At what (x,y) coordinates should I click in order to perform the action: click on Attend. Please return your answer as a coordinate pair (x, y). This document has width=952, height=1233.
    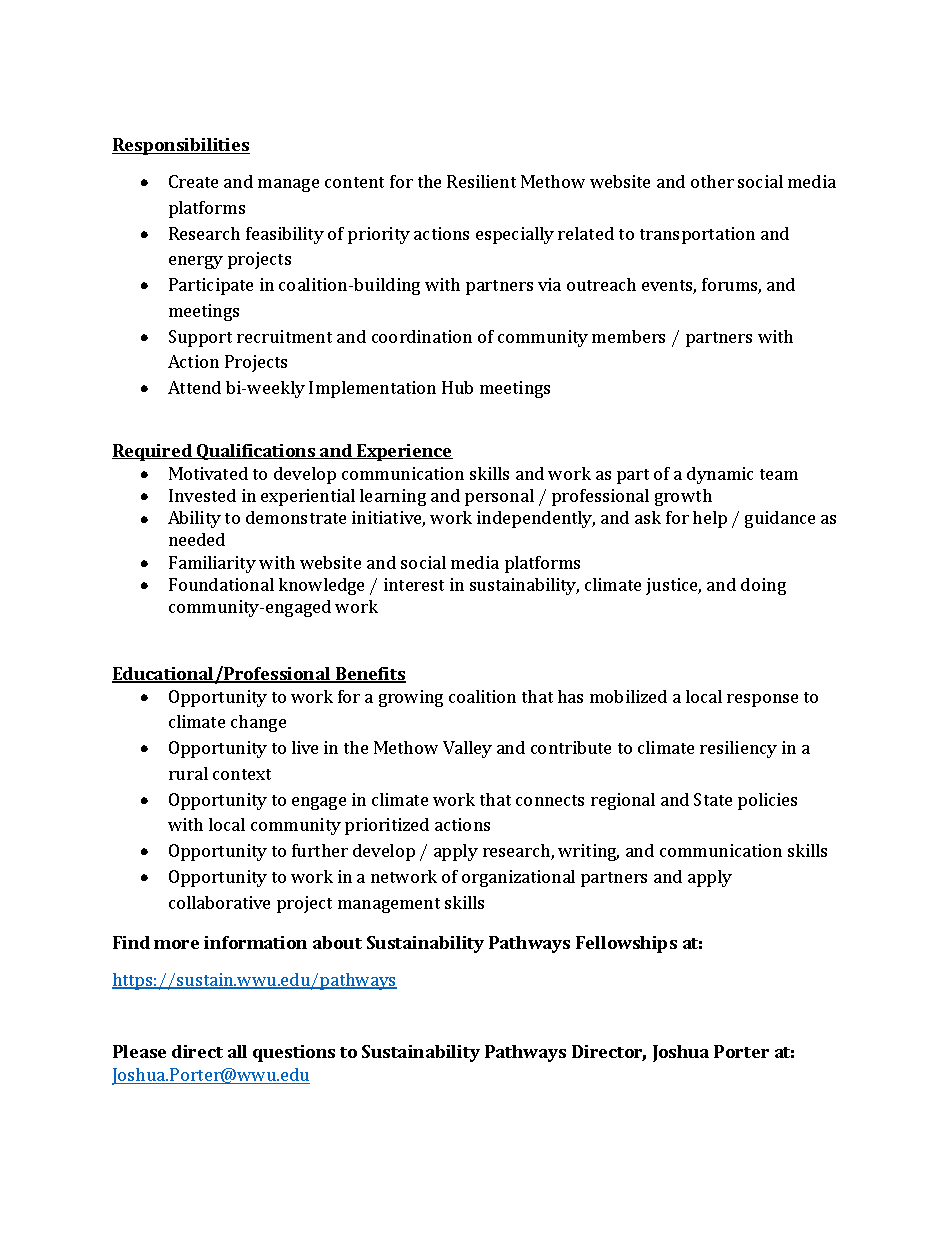
    Looking at the image, I should click on (194, 387).
